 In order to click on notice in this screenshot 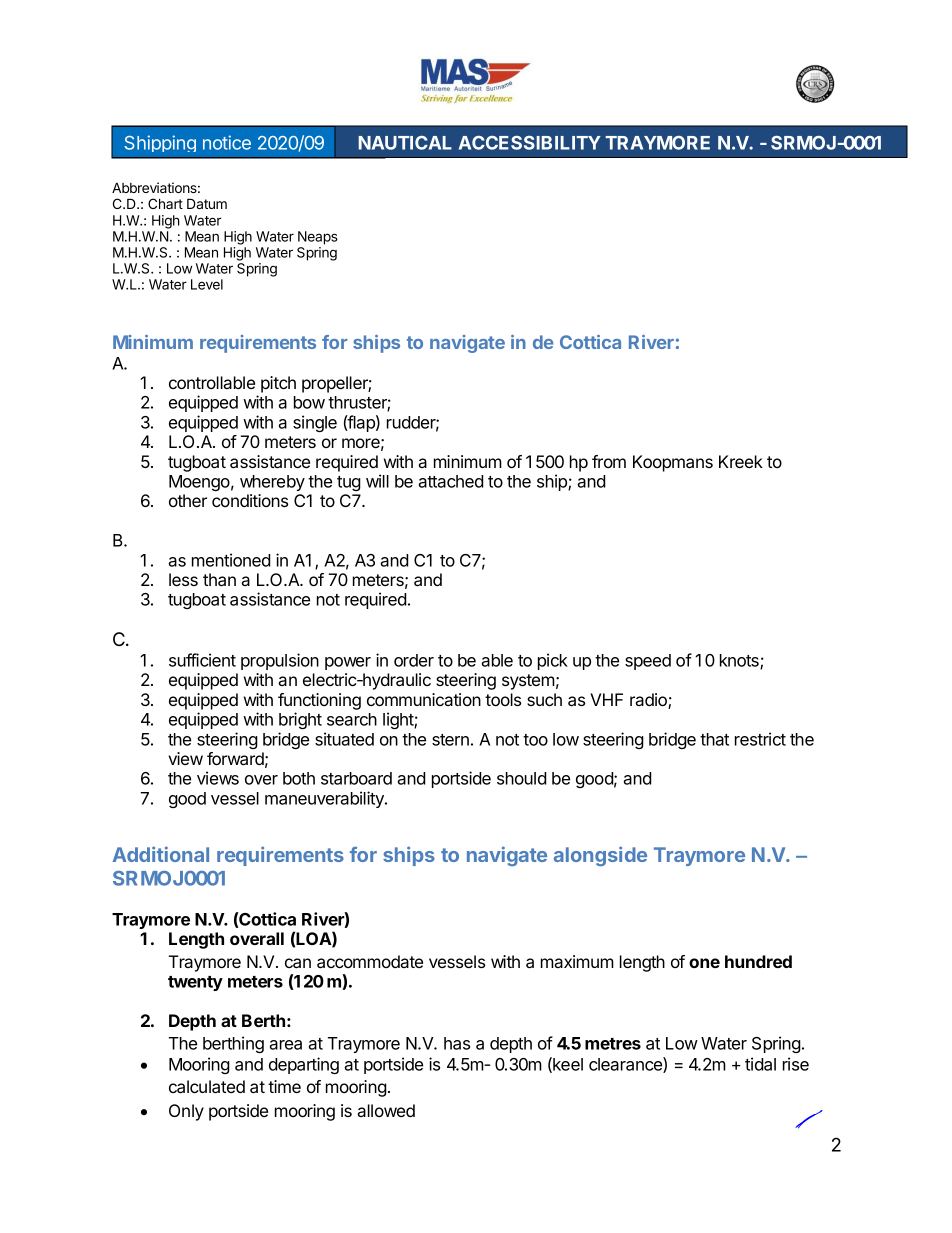, I will do `click(227, 142)`.
